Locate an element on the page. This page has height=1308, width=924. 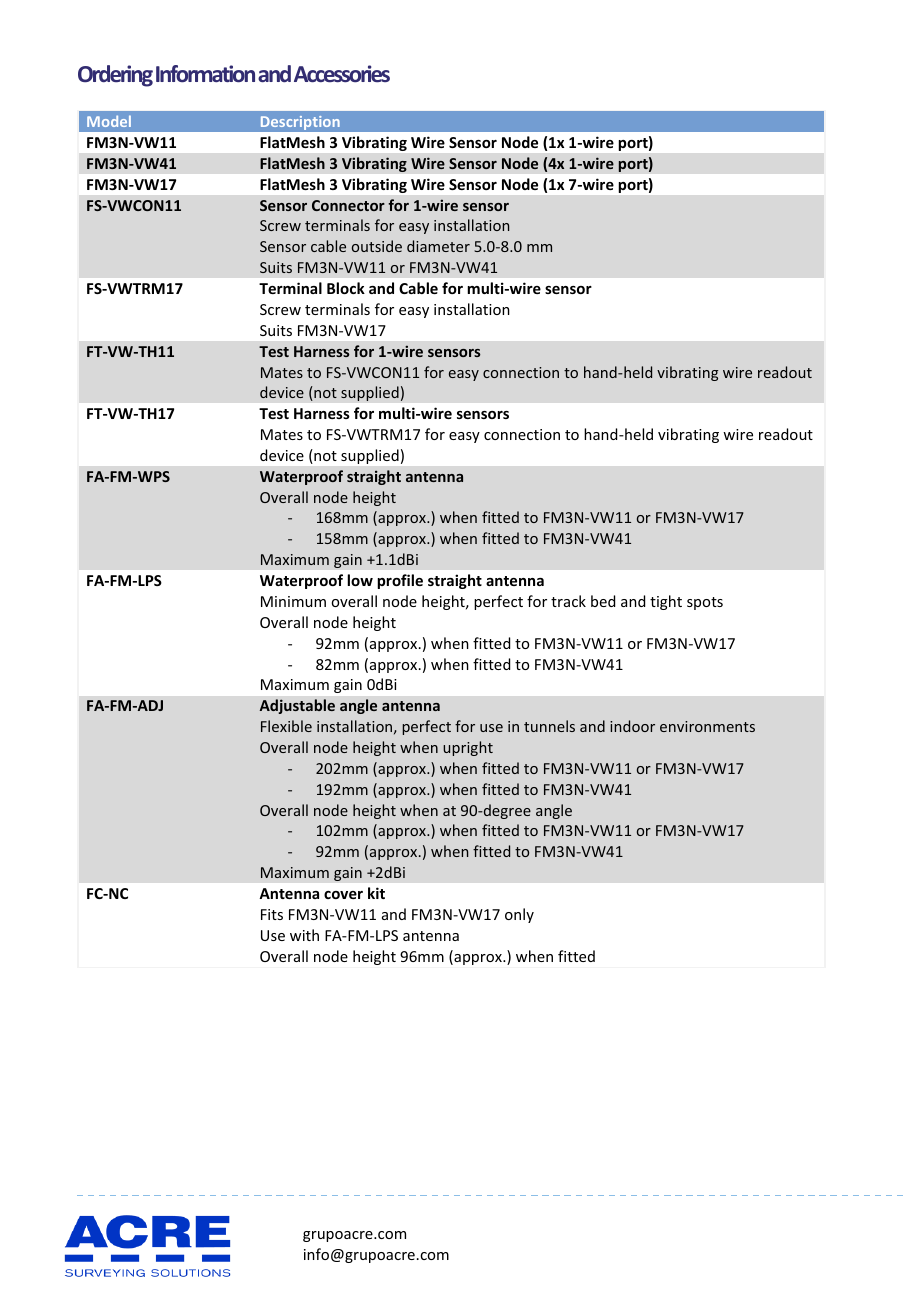
diameter is located at coordinates (438, 246).
